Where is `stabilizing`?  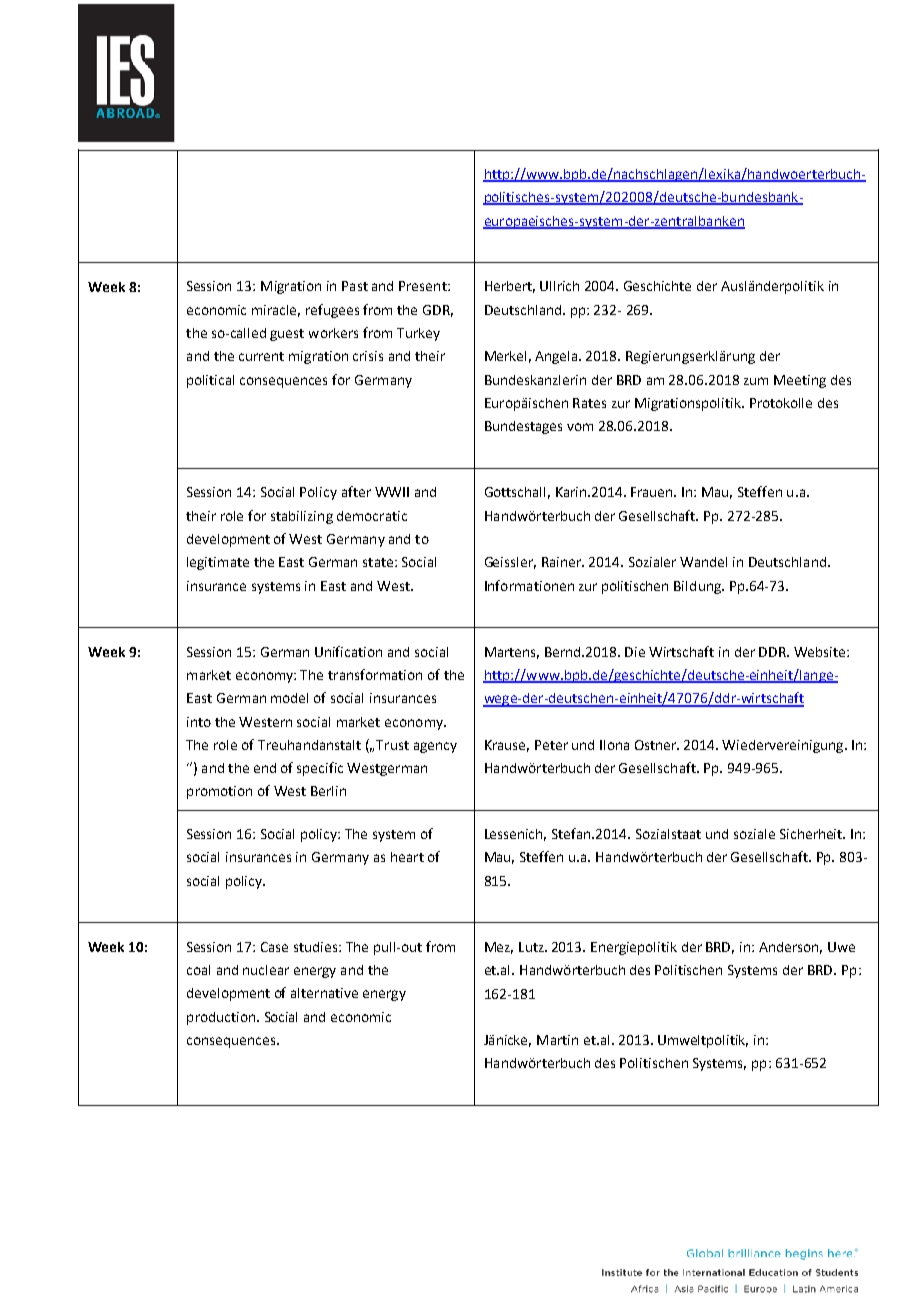 stabilizing is located at coordinates (302, 517).
